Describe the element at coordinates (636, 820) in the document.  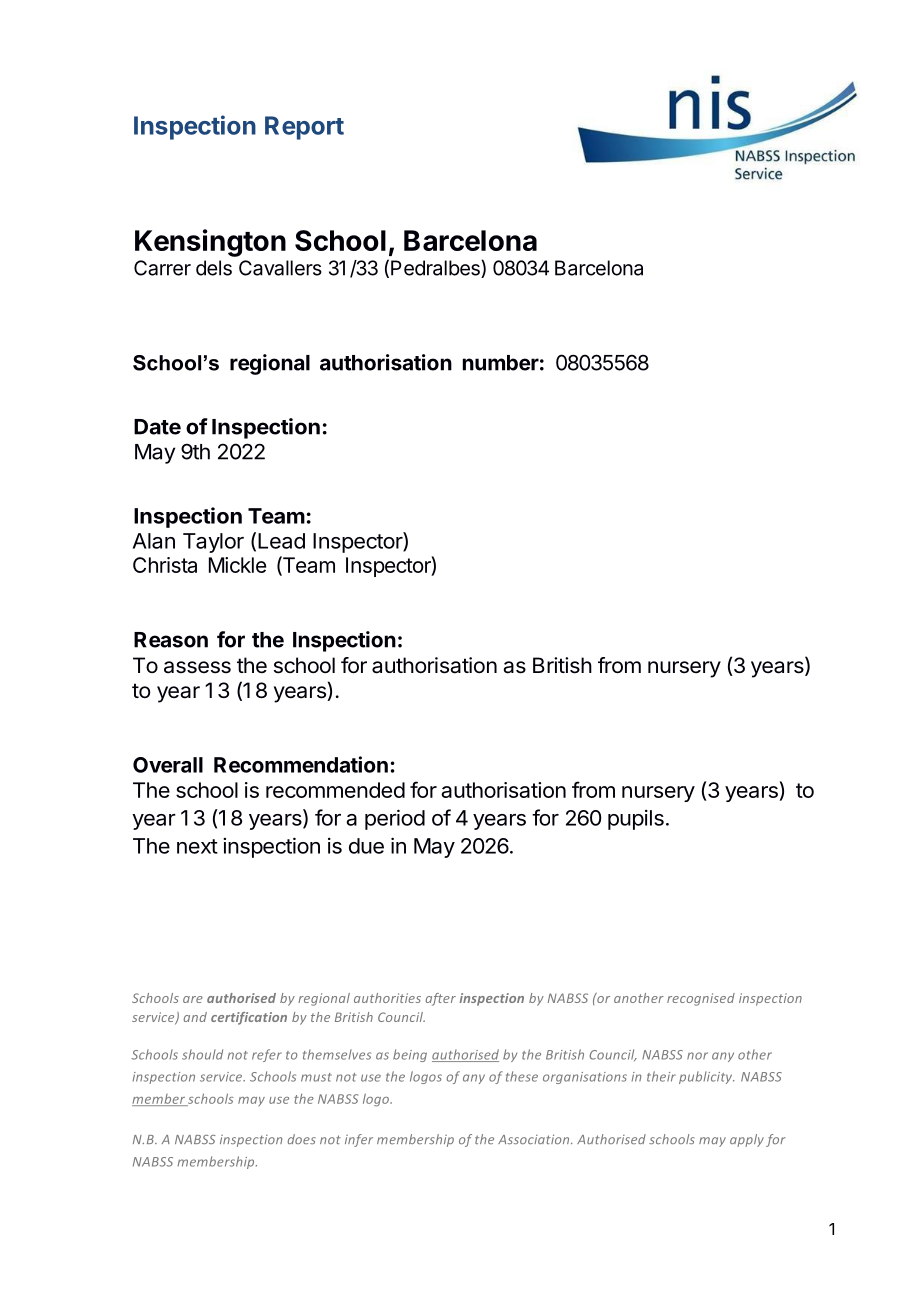
I see `pupils` at that location.
